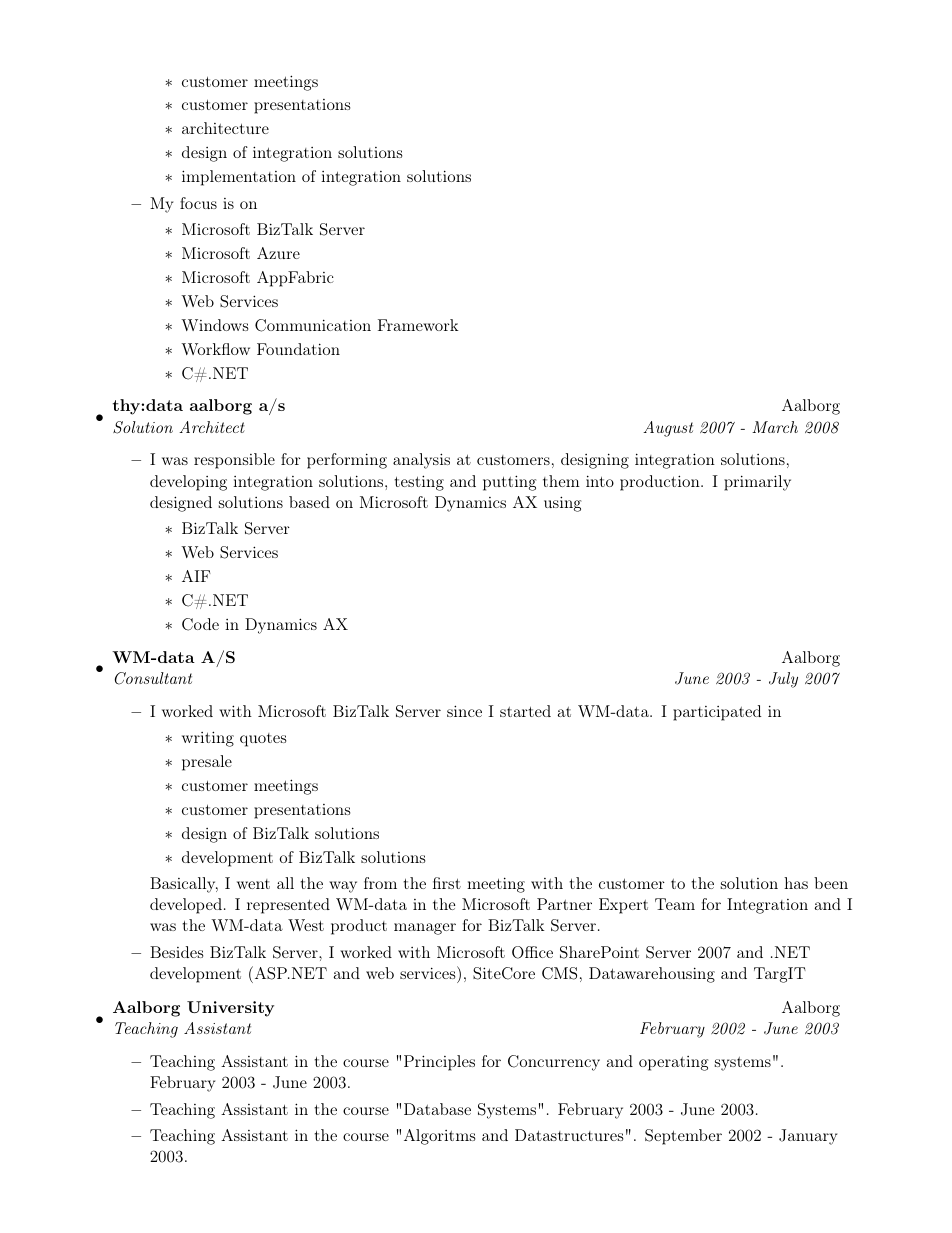 The image size is (952, 1233). What do you see at coordinates (215, 349) in the screenshot?
I see `Workflow` at bounding box center [215, 349].
